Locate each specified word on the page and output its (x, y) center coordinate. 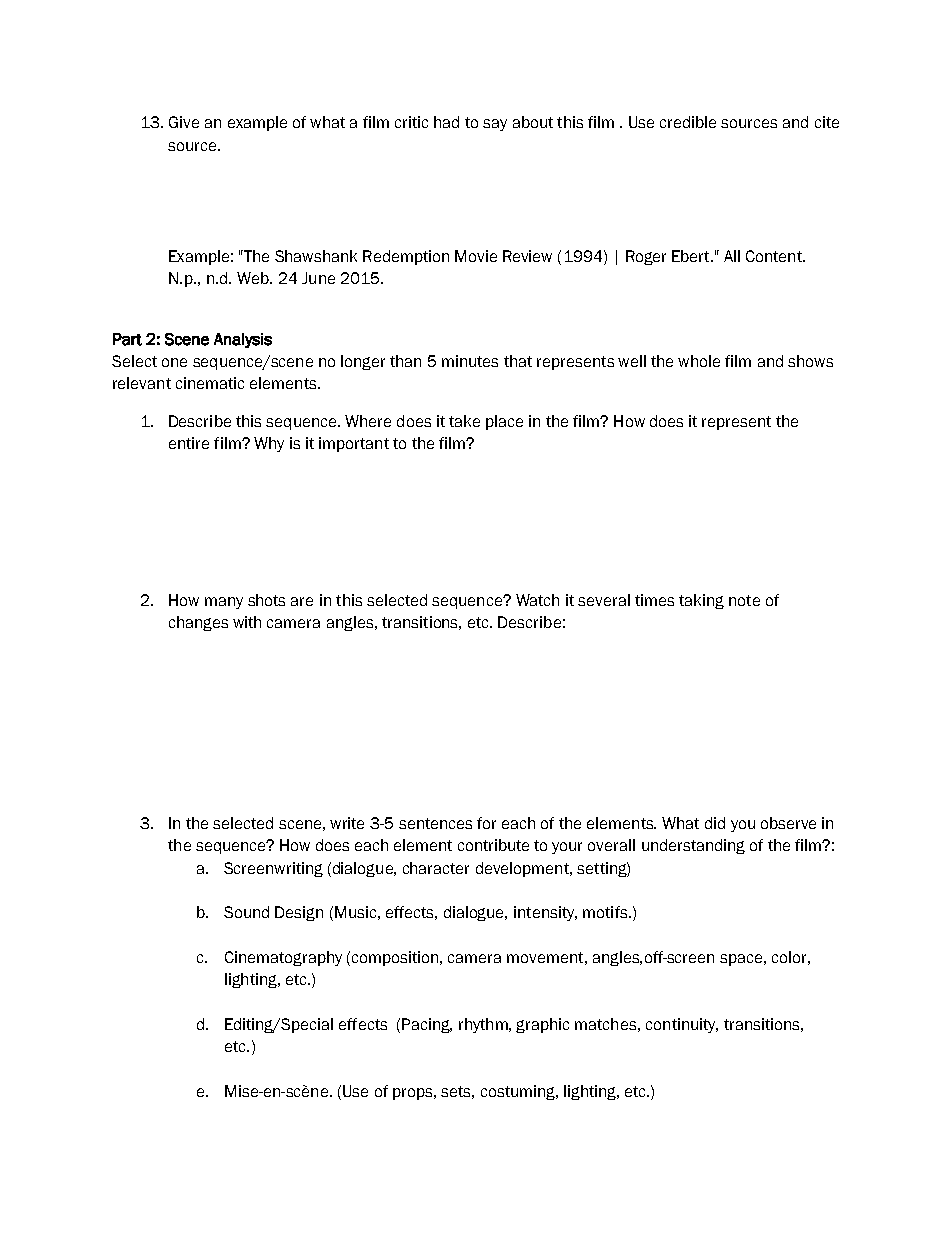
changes (198, 623)
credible (688, 122)
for (486, 823)
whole (699, 361)
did (715, 823)
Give (184, 122)
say (495, 125)
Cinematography (283, 958)
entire (189, 443)
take (464, 421)
